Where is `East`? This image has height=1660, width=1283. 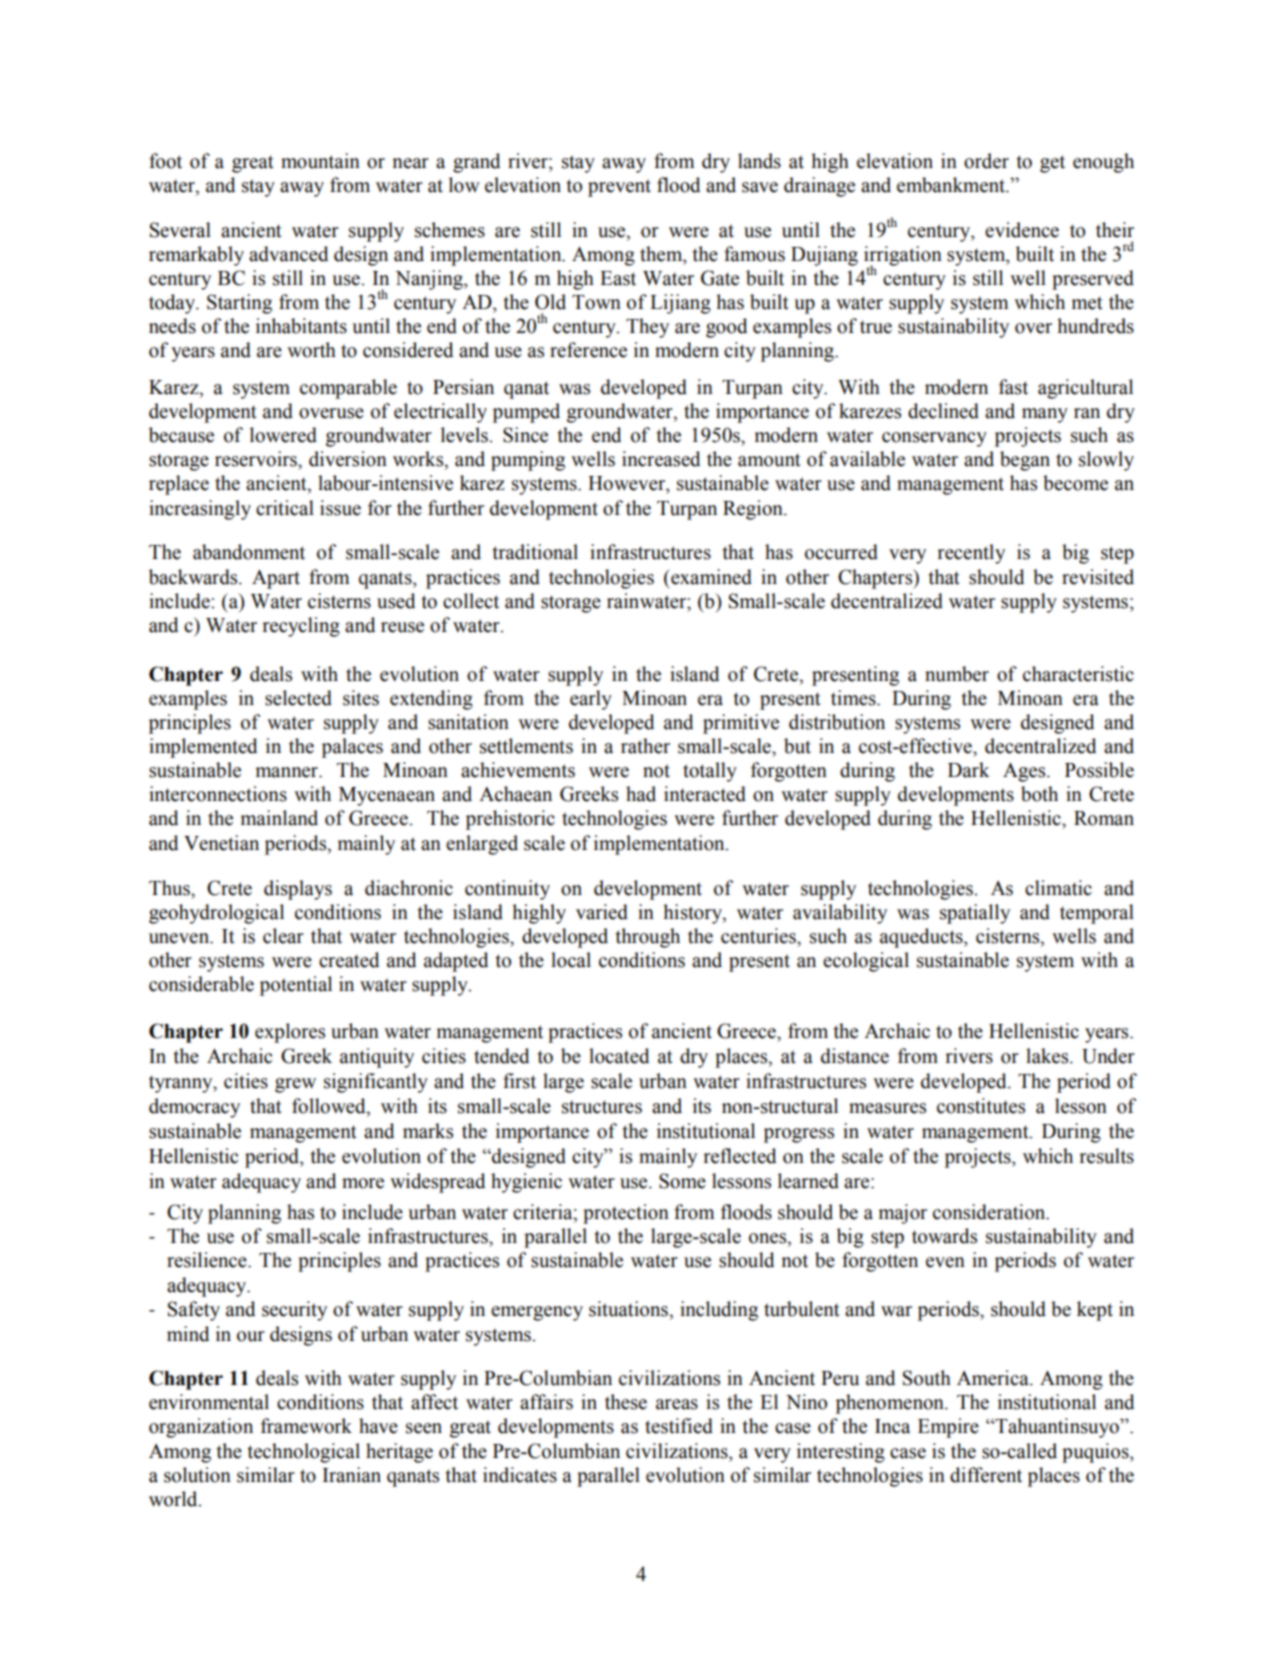 East is located at coordinates (618, 278).
